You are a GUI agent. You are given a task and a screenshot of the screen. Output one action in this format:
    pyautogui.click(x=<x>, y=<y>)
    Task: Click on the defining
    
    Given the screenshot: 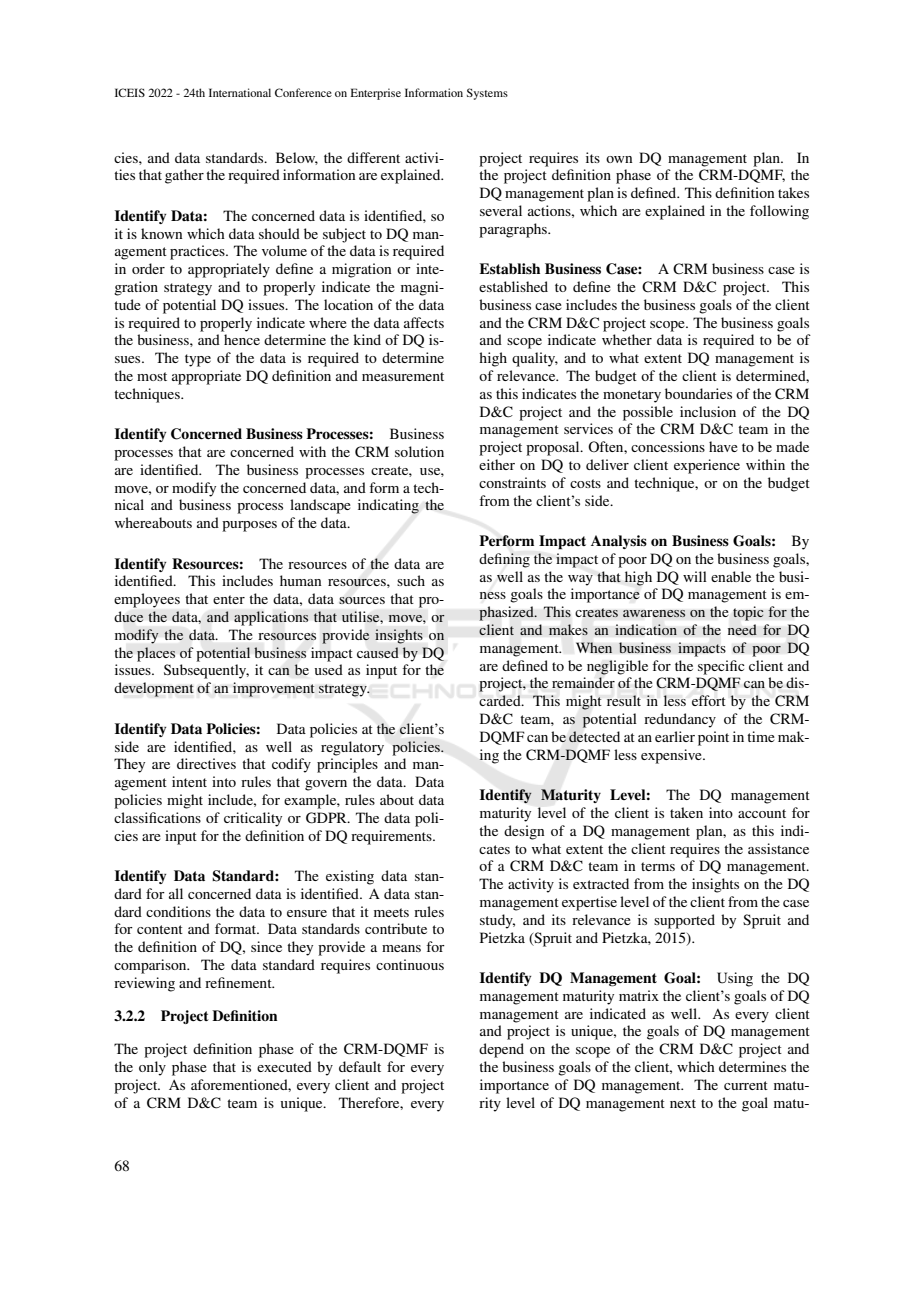 What is the action you would take?
    pyautogui.click(x=504, y=560)
